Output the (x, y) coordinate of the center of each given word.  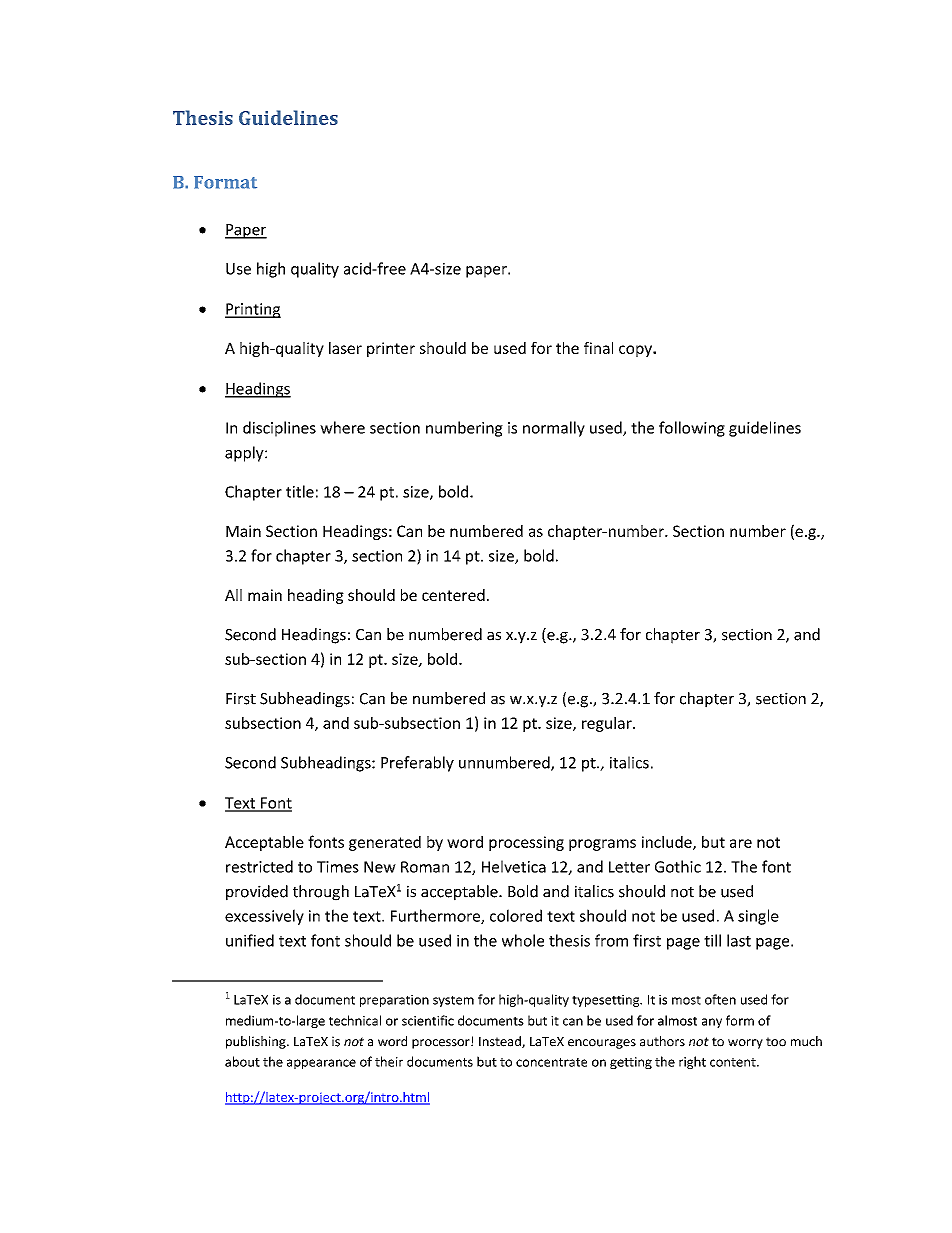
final (598, 348)
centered (453, 595)
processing (526, 843)
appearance (321, 1064)
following (692, 429)
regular (608, 724)
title (300, 491)
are (741, 843)
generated (385, 843)
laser (345, 348)
